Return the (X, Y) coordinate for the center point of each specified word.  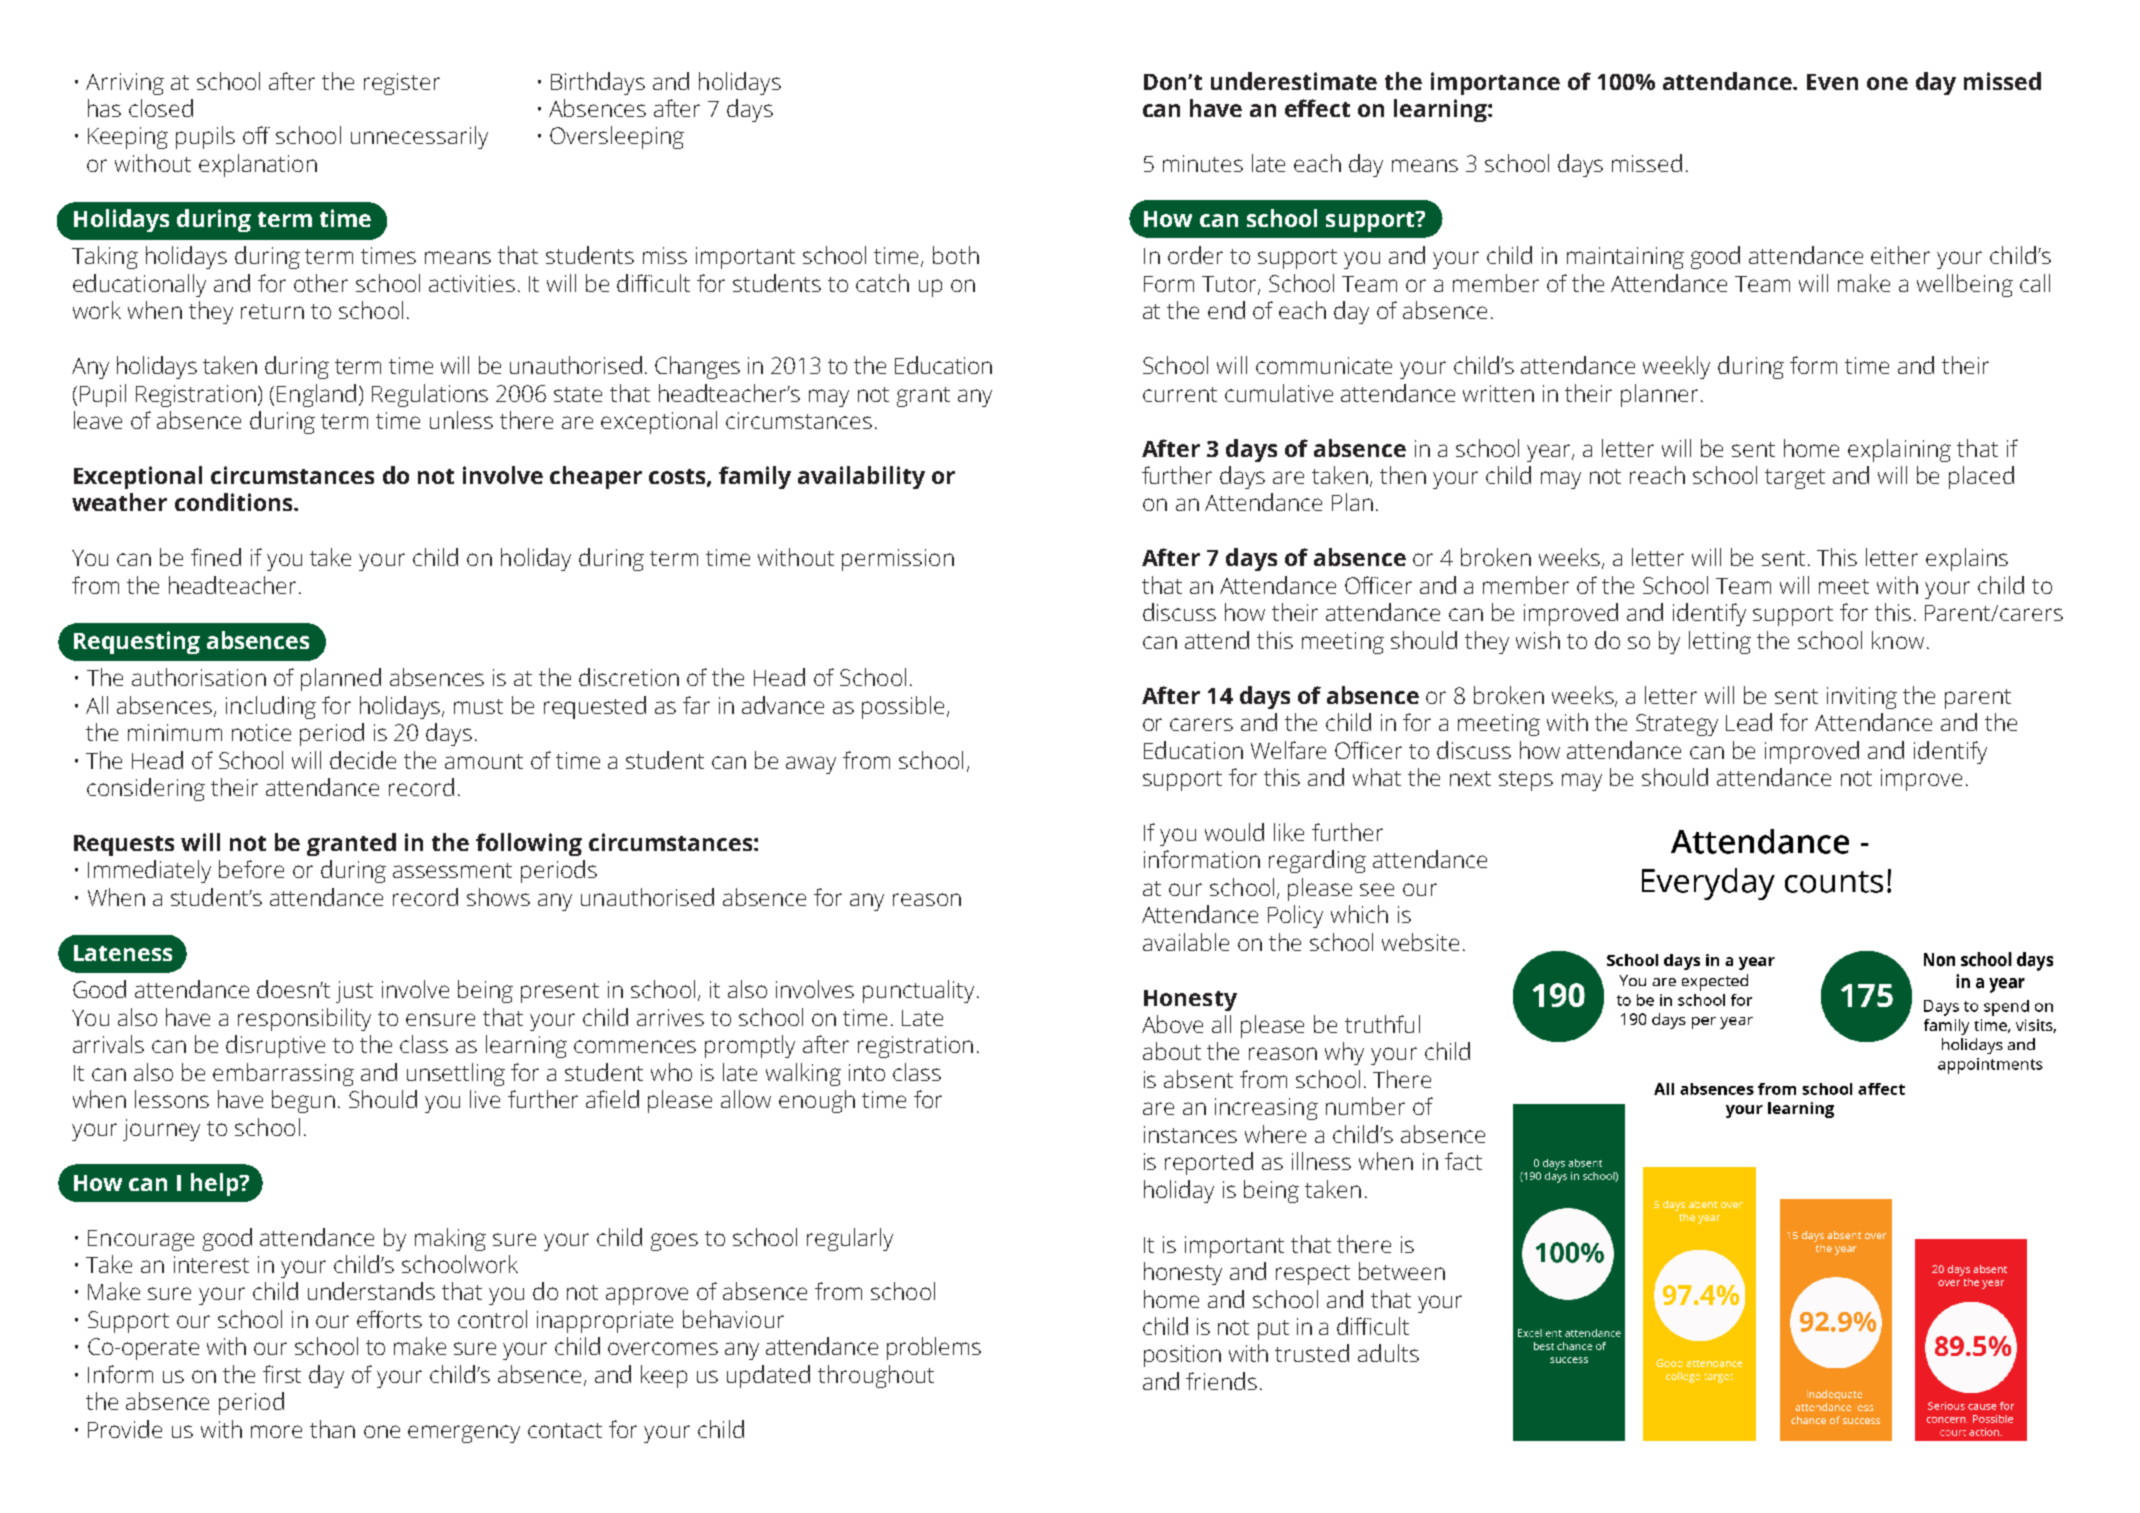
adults (1388, 1353)
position (1182, 1356)
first (282, 1374)
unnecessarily (419, 137)
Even (1832, 82)
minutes (1203, 163)
